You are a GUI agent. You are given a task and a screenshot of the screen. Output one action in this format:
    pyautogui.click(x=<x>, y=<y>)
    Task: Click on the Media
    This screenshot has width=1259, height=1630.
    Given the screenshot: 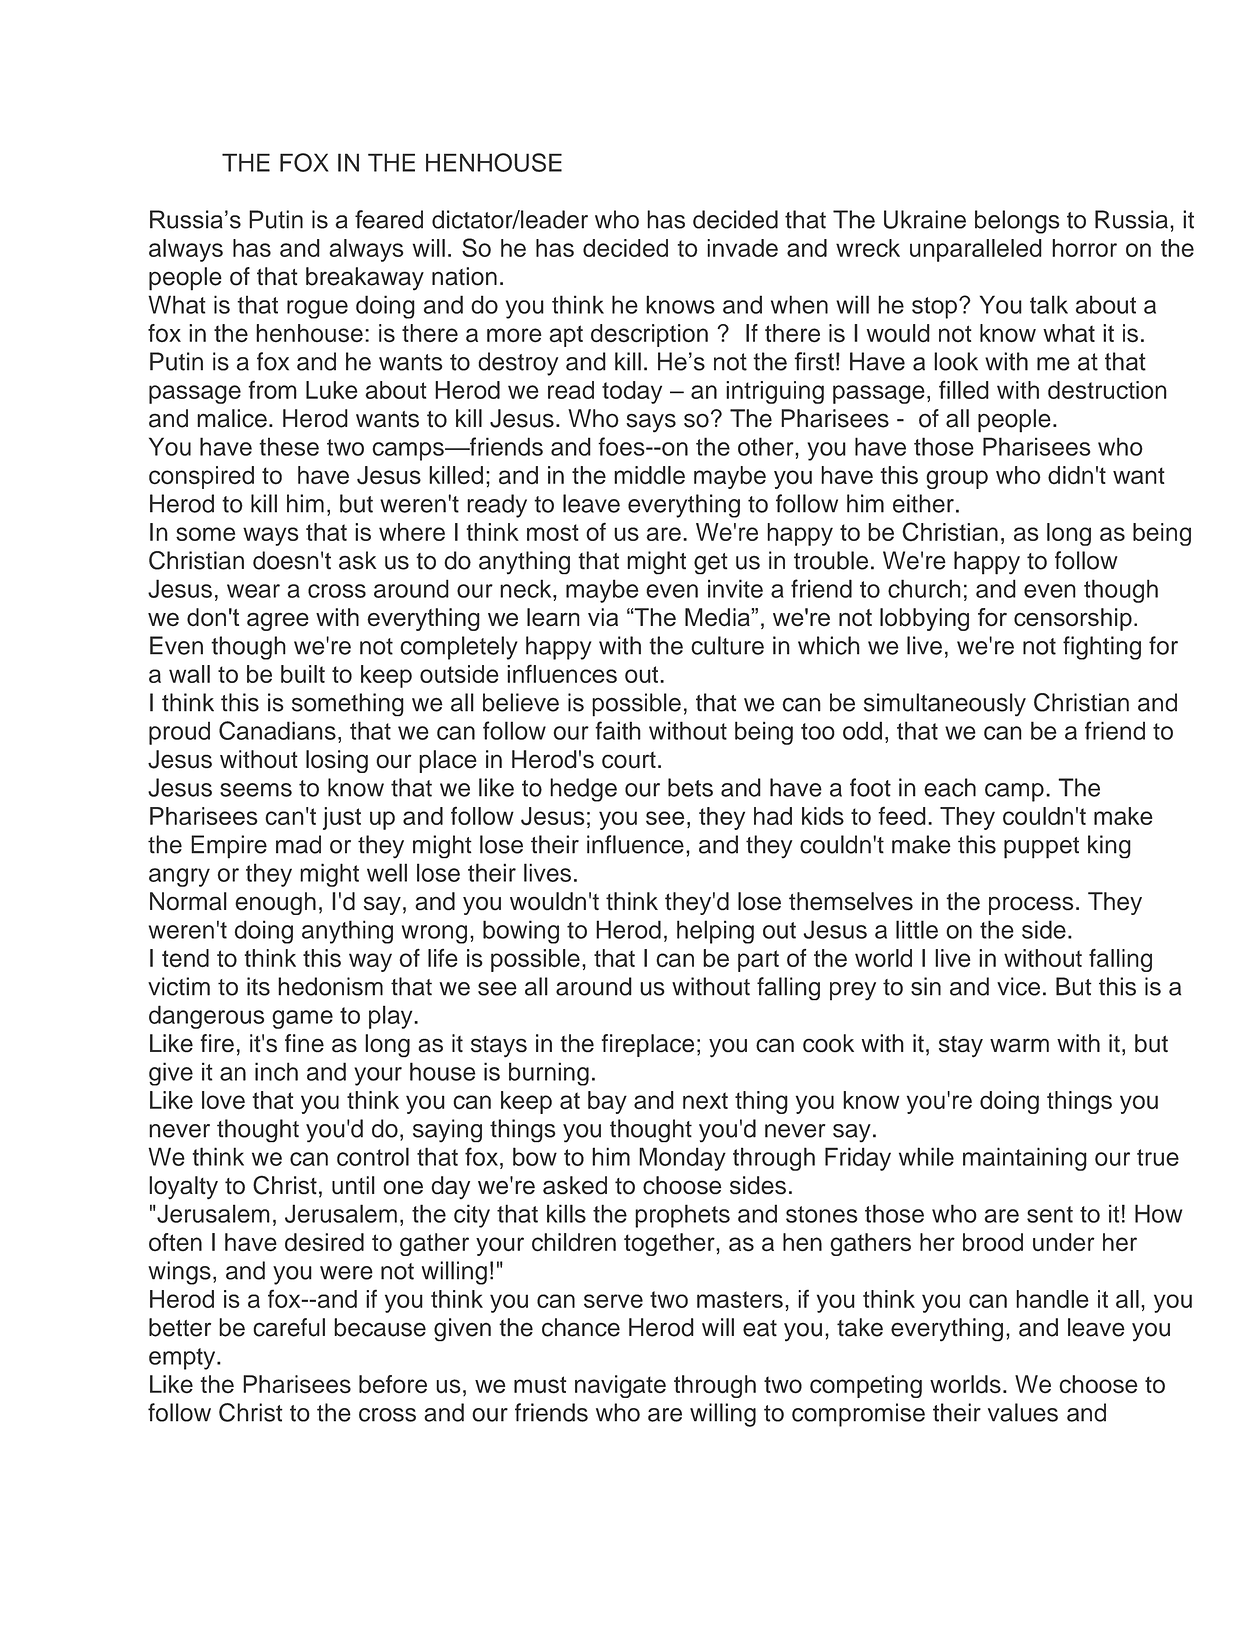 What is the action you would take?
    pyautogui.click(x=718, y=617)
